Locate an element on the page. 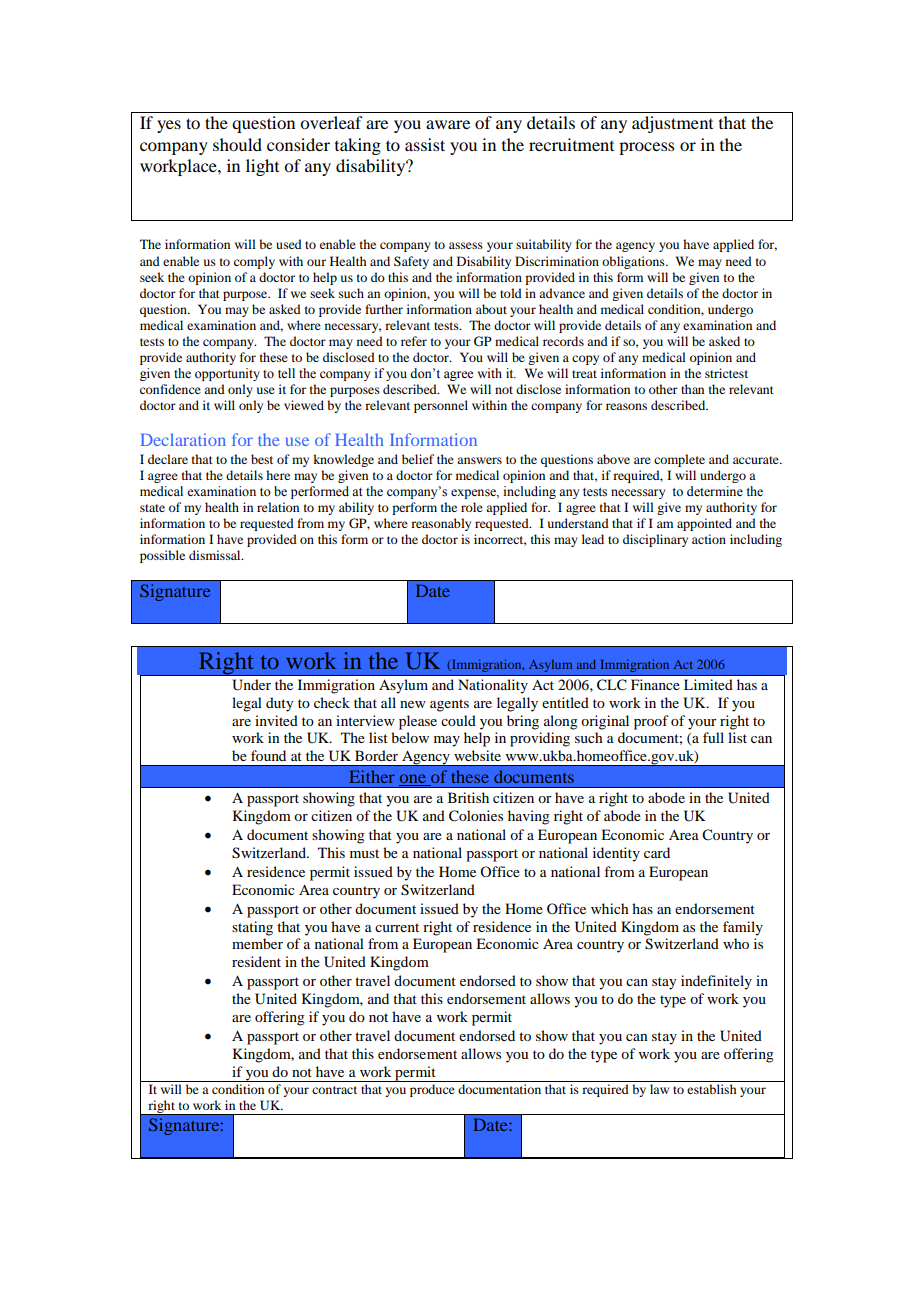  contract is located at coordinates (334, 1090).
